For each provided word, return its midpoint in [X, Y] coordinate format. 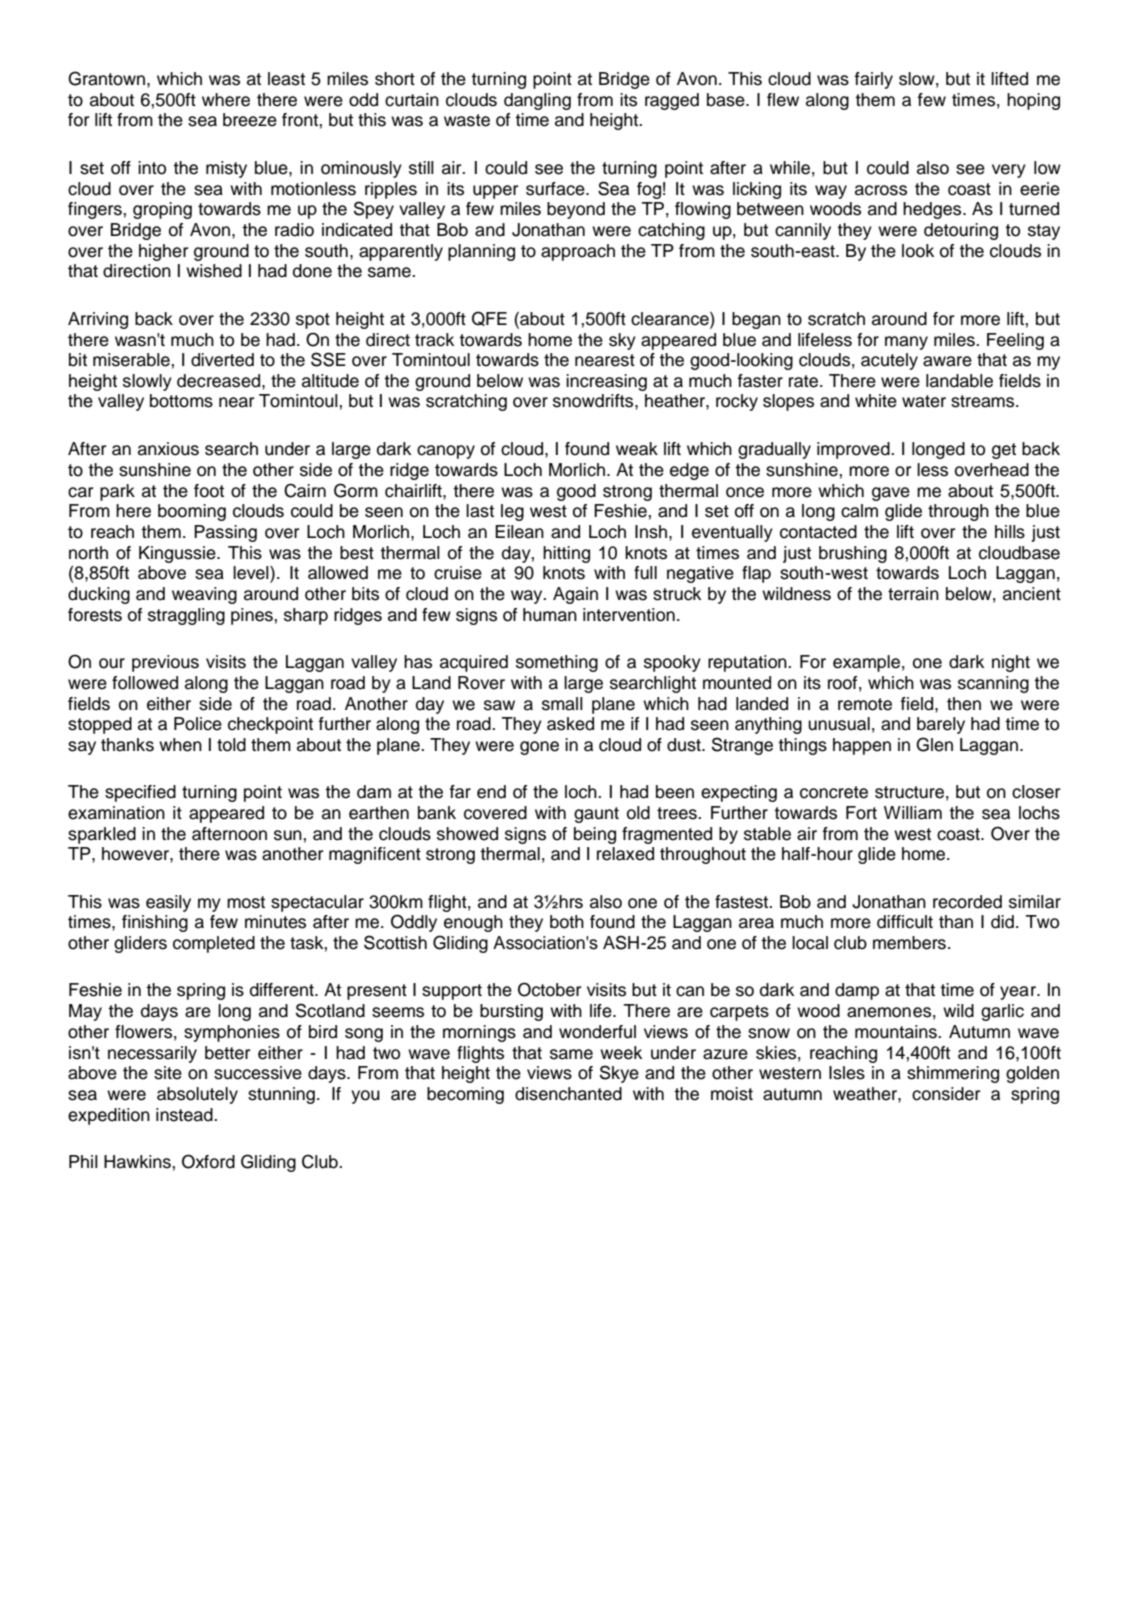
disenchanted [568, 1094]
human [550, 615]
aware [947, 361]
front [301, 120]
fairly [874, 80]
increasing [606, 382]
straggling [186, 616]
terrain [913, 594]
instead [185, 1115]
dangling [537, 101]
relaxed [625, 854]
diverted [222, 360]
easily [168, 903]
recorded [967, 902]
